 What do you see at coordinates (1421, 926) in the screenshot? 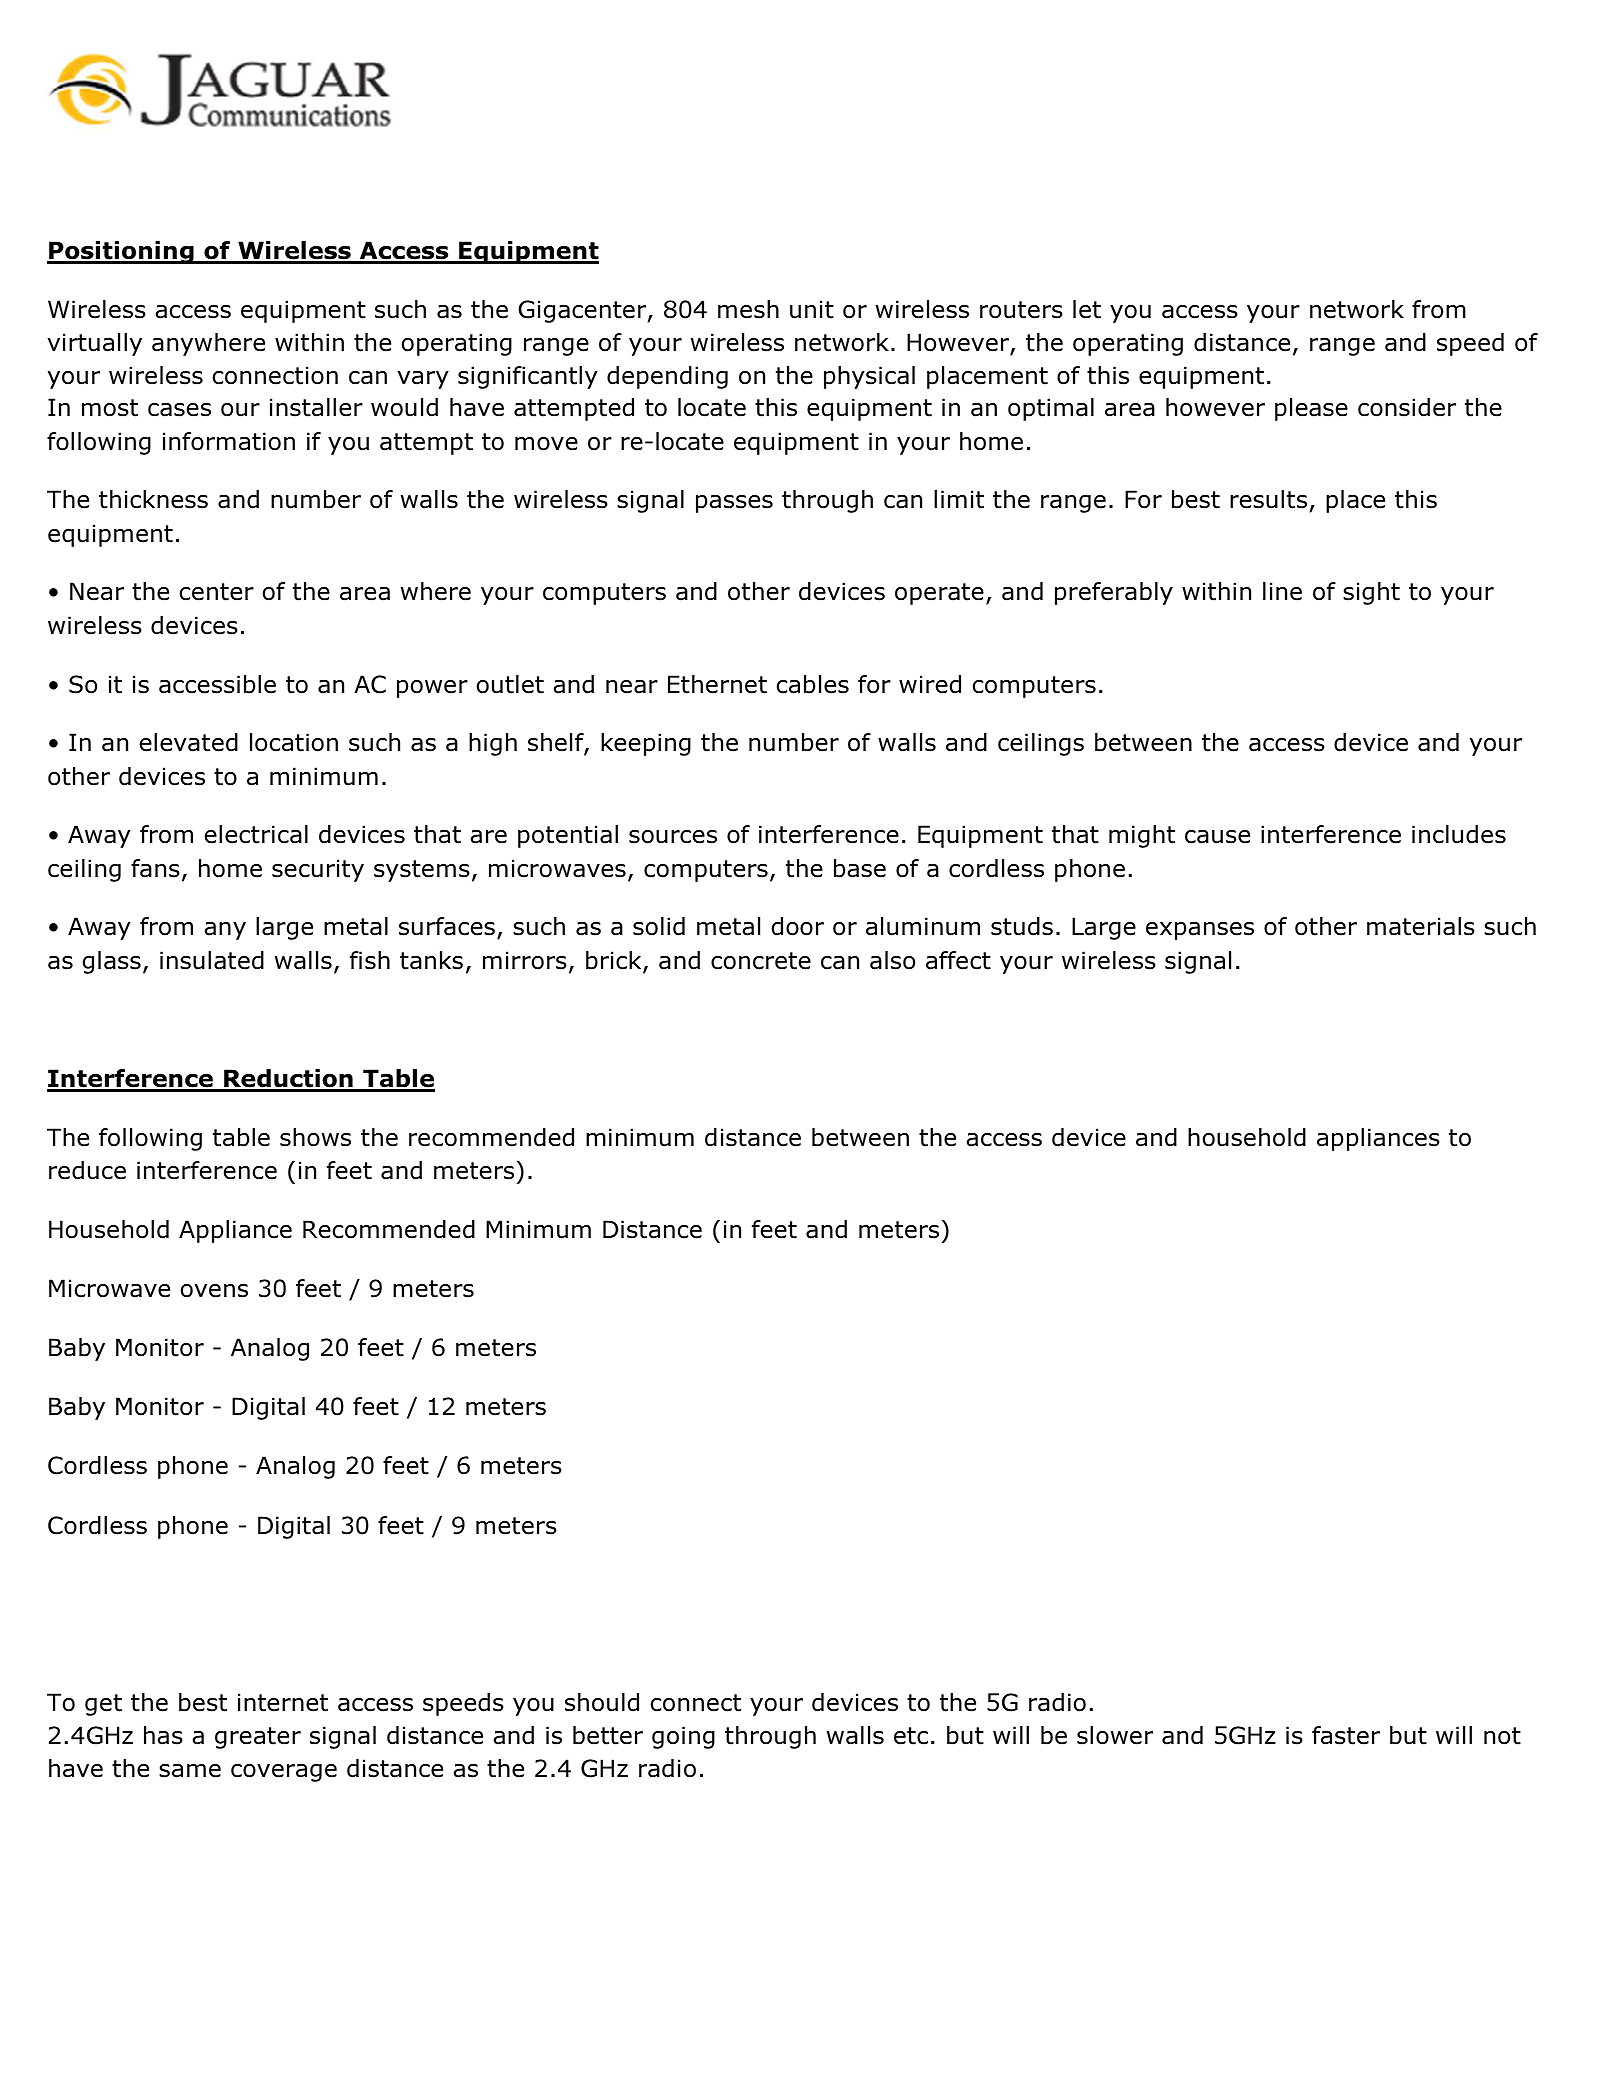
I see `materials` at bounding box center [1421, 926].
